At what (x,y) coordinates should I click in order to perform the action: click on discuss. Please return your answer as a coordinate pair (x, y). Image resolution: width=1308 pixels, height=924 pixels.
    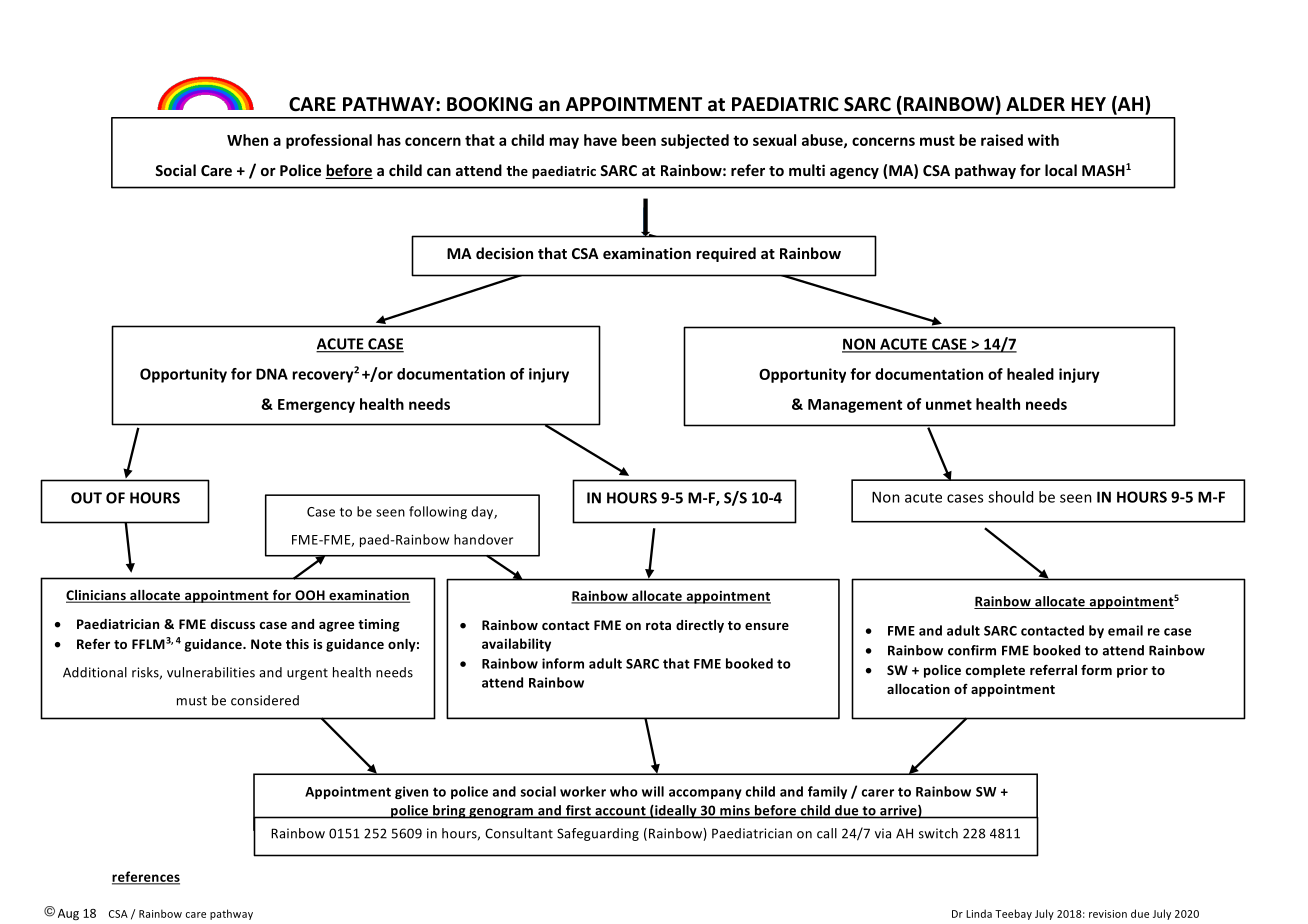
    Looking at the image, I should click on (233, 624).
